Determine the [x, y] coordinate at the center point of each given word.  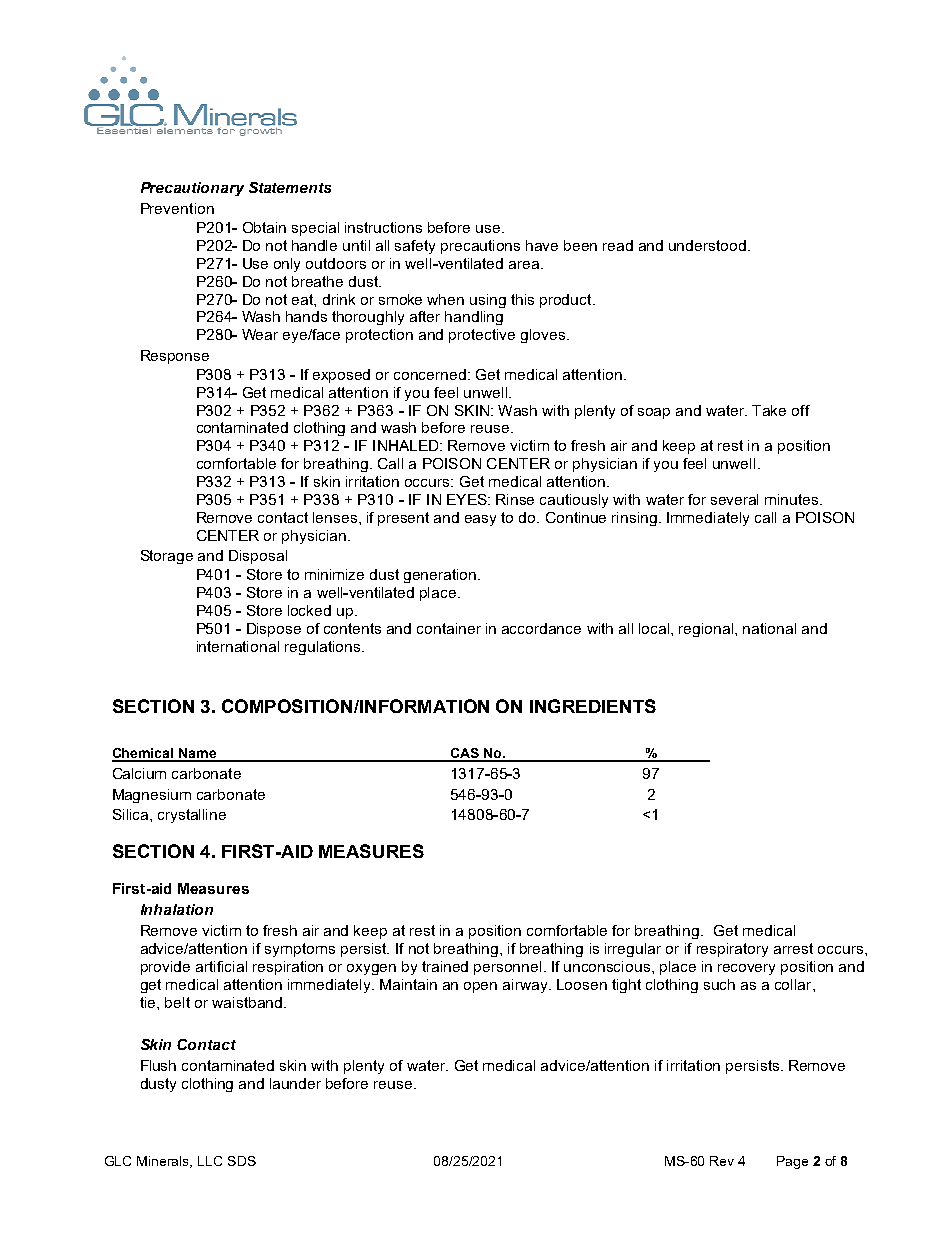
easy [480, 520]
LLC [210, 1161]
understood [707, 245]
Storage [167, 557]
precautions [480, 247]
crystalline [192, 816]
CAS [465, 754]
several [734, 499]
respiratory [732, 950]
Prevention [177, 208]
